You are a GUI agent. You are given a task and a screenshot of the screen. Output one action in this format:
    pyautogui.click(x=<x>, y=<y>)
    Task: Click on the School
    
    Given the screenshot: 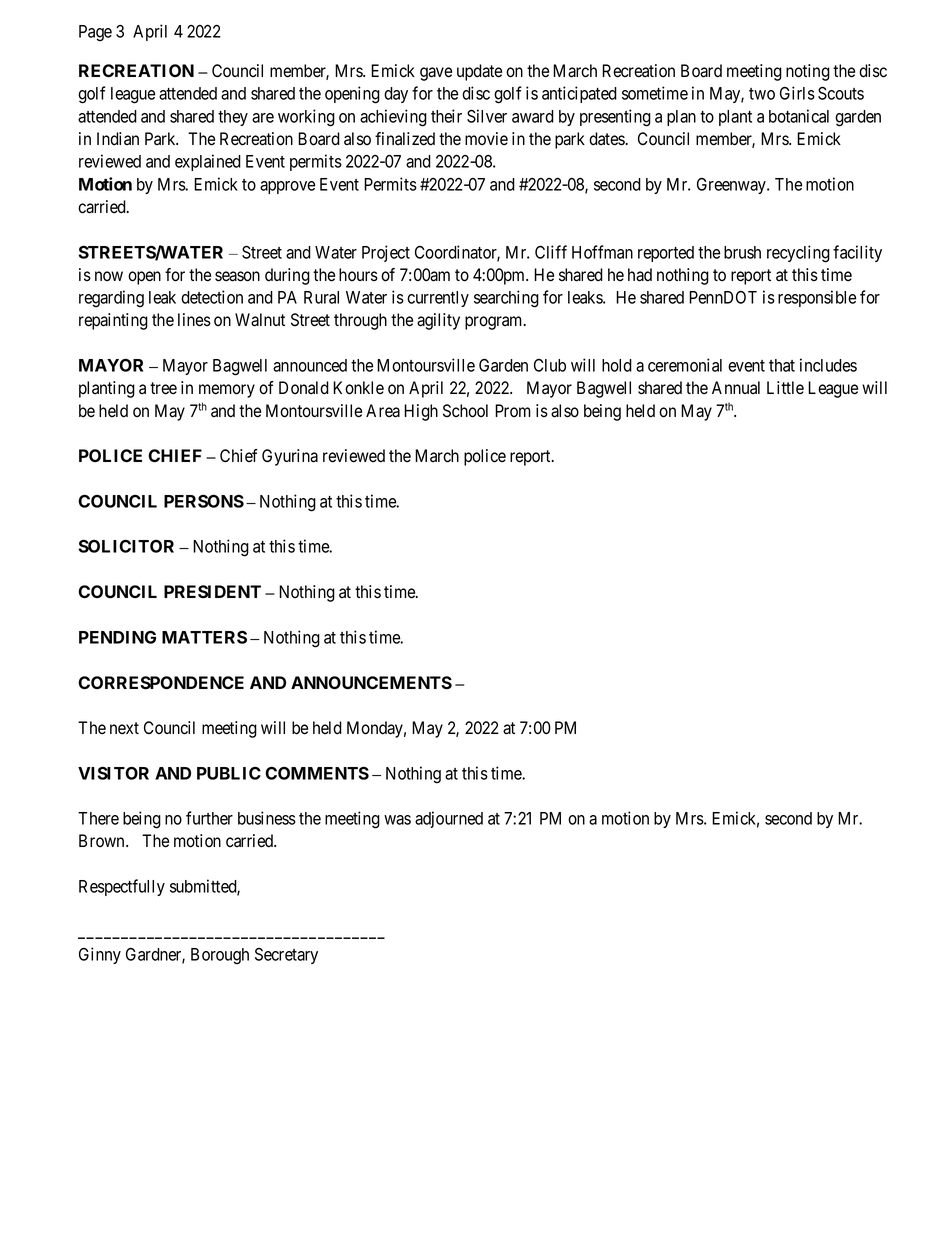 What is the action you would take?
    pyautogui.click(x=465, y=411)
